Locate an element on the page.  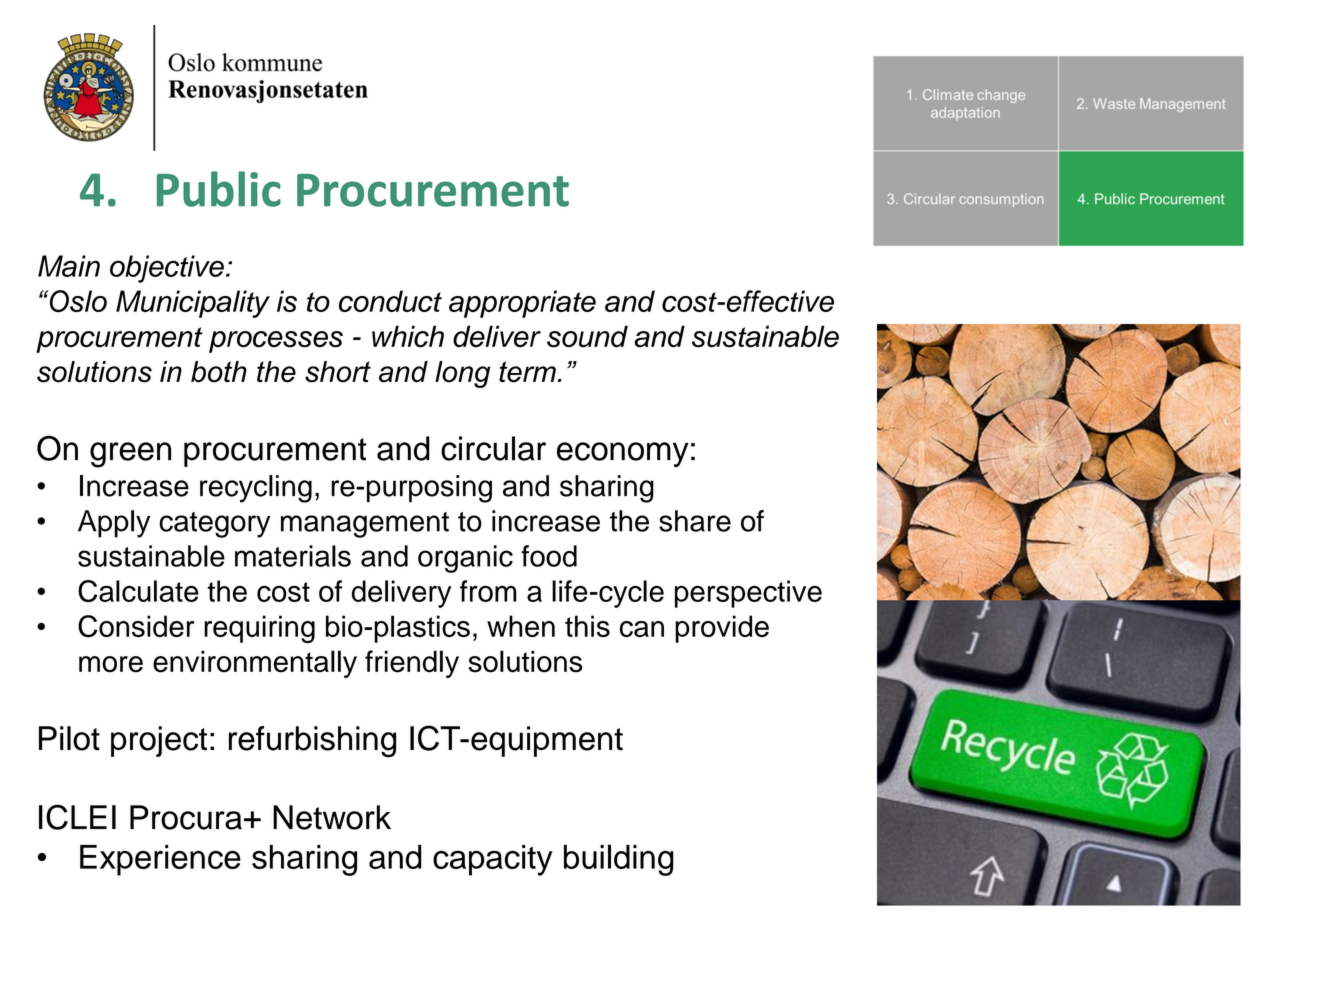
Experience is located at coordinates (160, 860).
